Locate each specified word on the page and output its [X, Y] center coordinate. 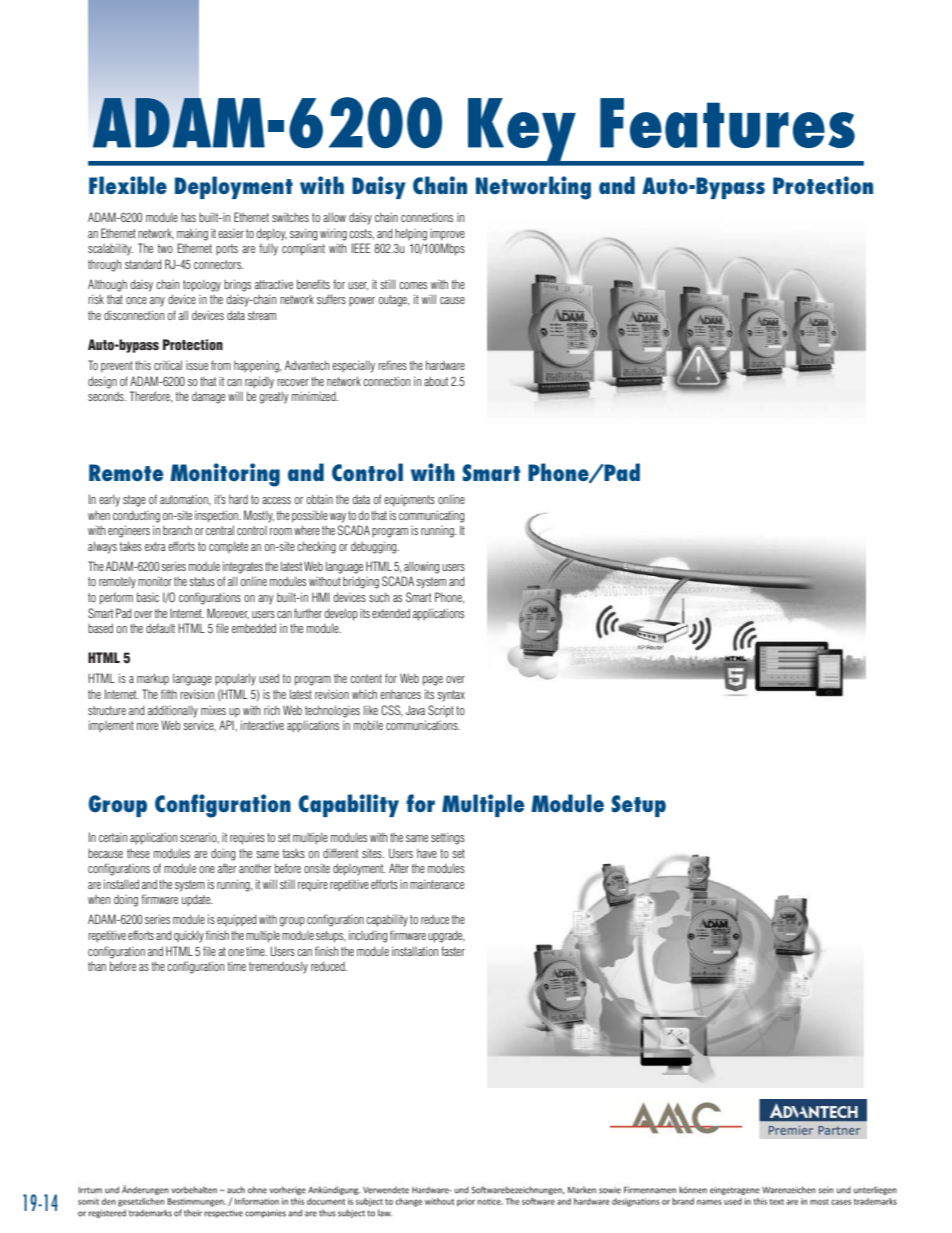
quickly [189, 936]
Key [522, 131]
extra [155, 546]
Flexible [128, 185]
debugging [375, 547]
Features [727, 123]
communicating [431, 516]
